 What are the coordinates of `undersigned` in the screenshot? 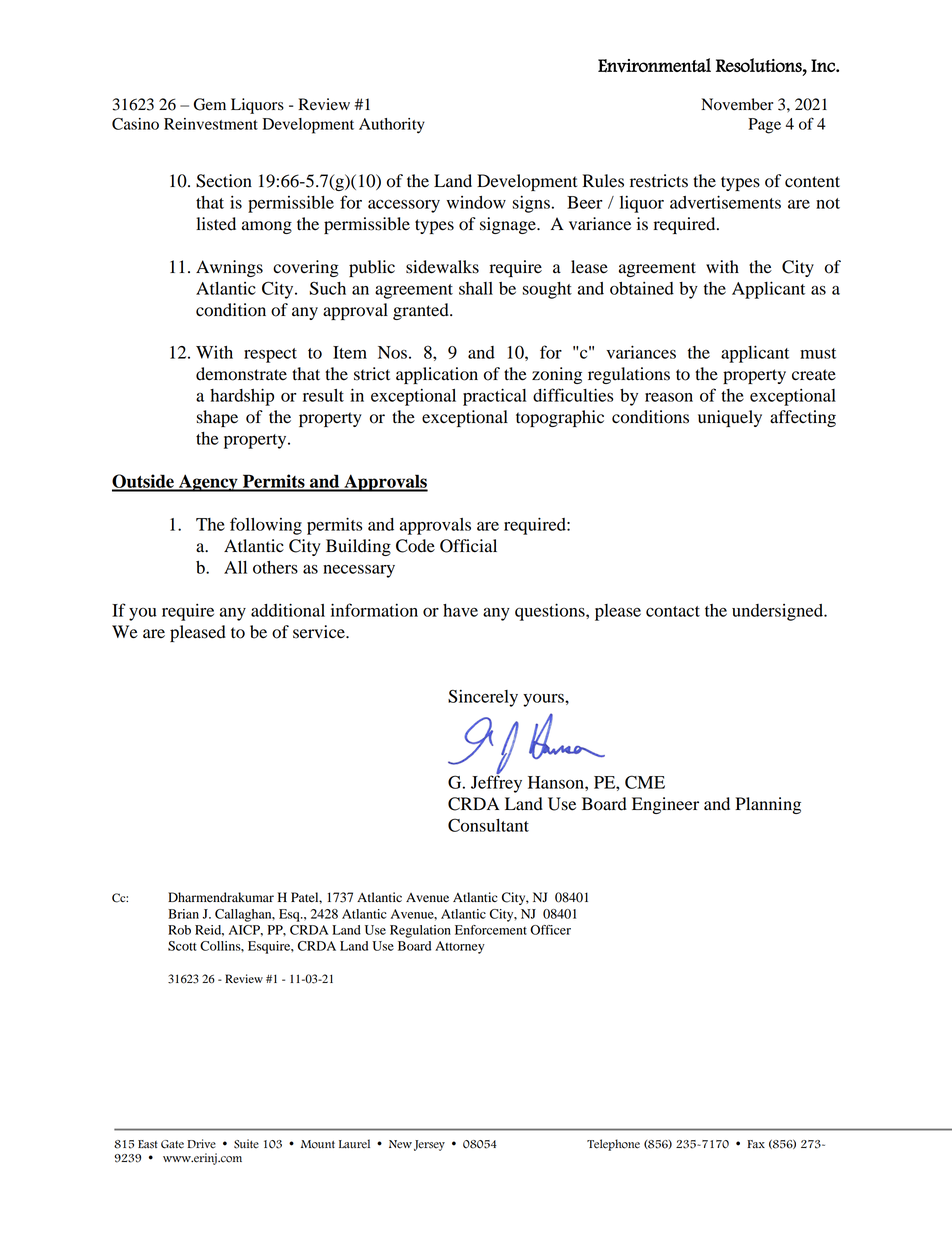 It's located at (779, 612).
